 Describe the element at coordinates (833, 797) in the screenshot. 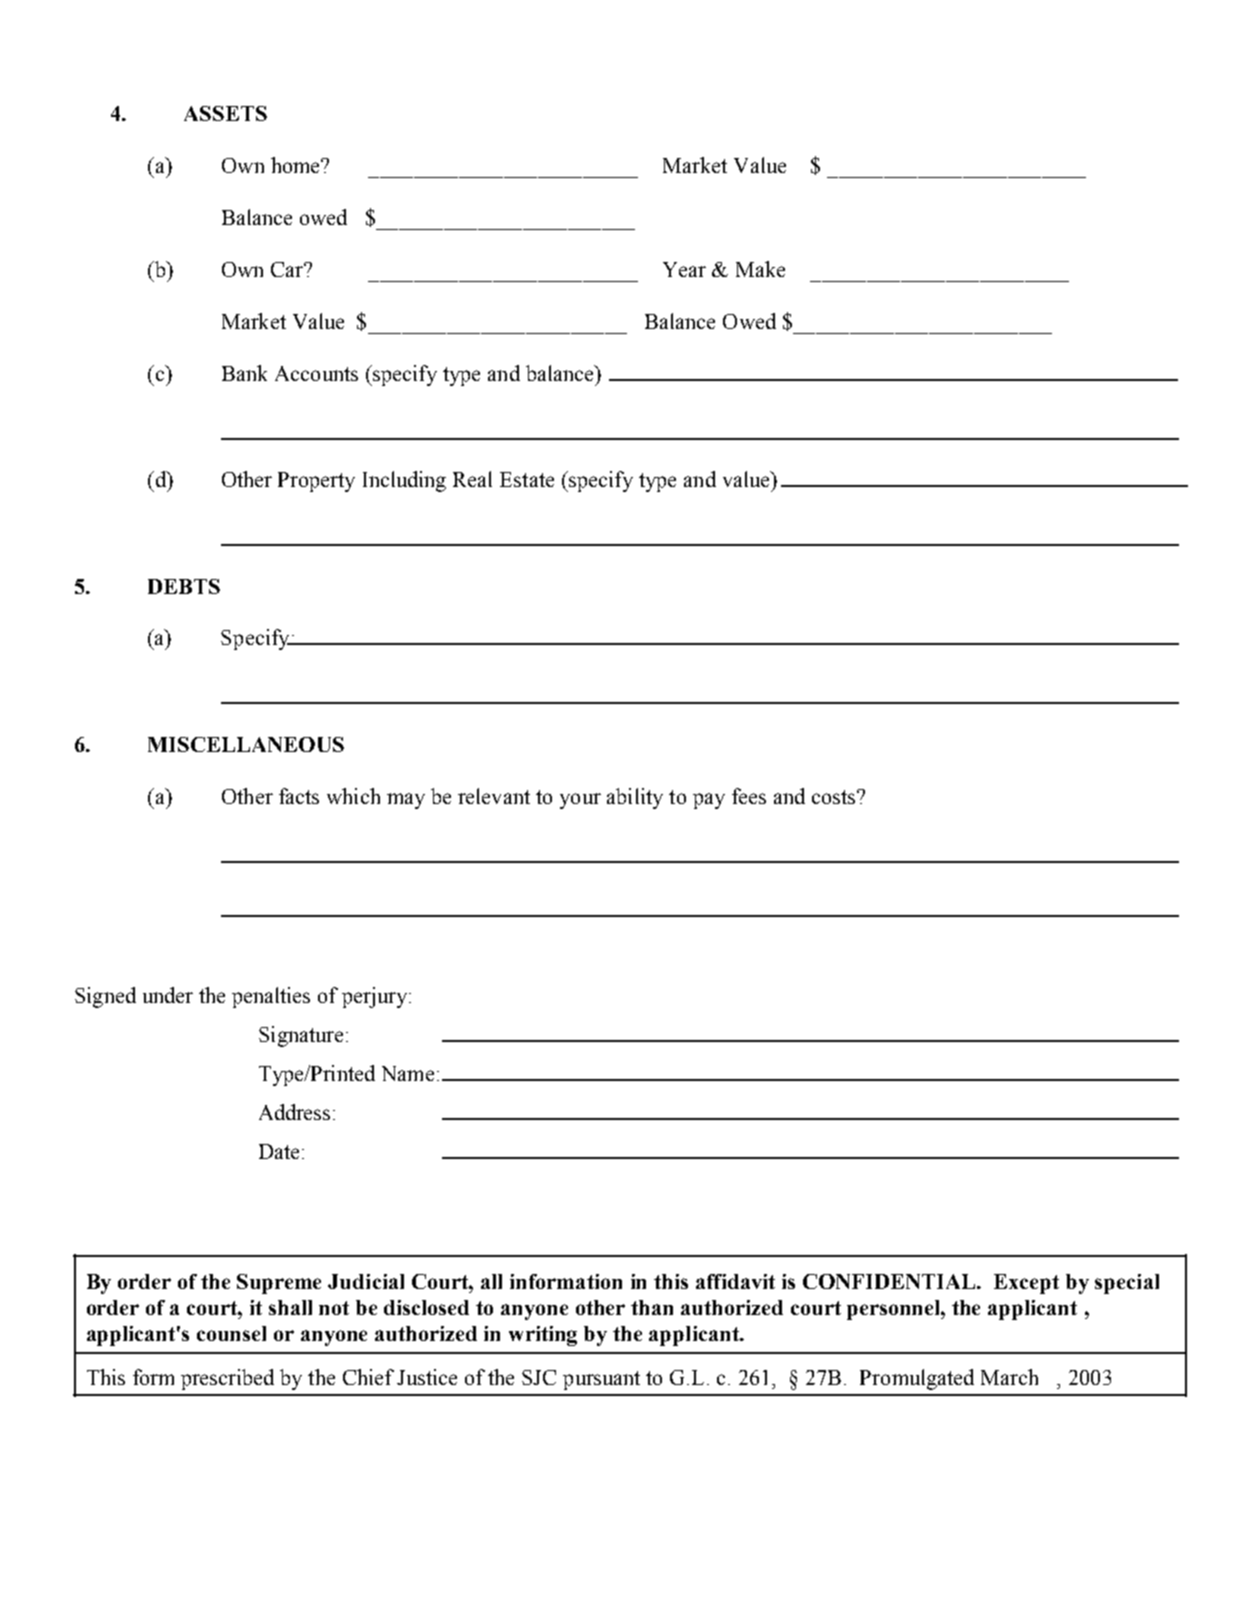

I see `costs` at that location.
